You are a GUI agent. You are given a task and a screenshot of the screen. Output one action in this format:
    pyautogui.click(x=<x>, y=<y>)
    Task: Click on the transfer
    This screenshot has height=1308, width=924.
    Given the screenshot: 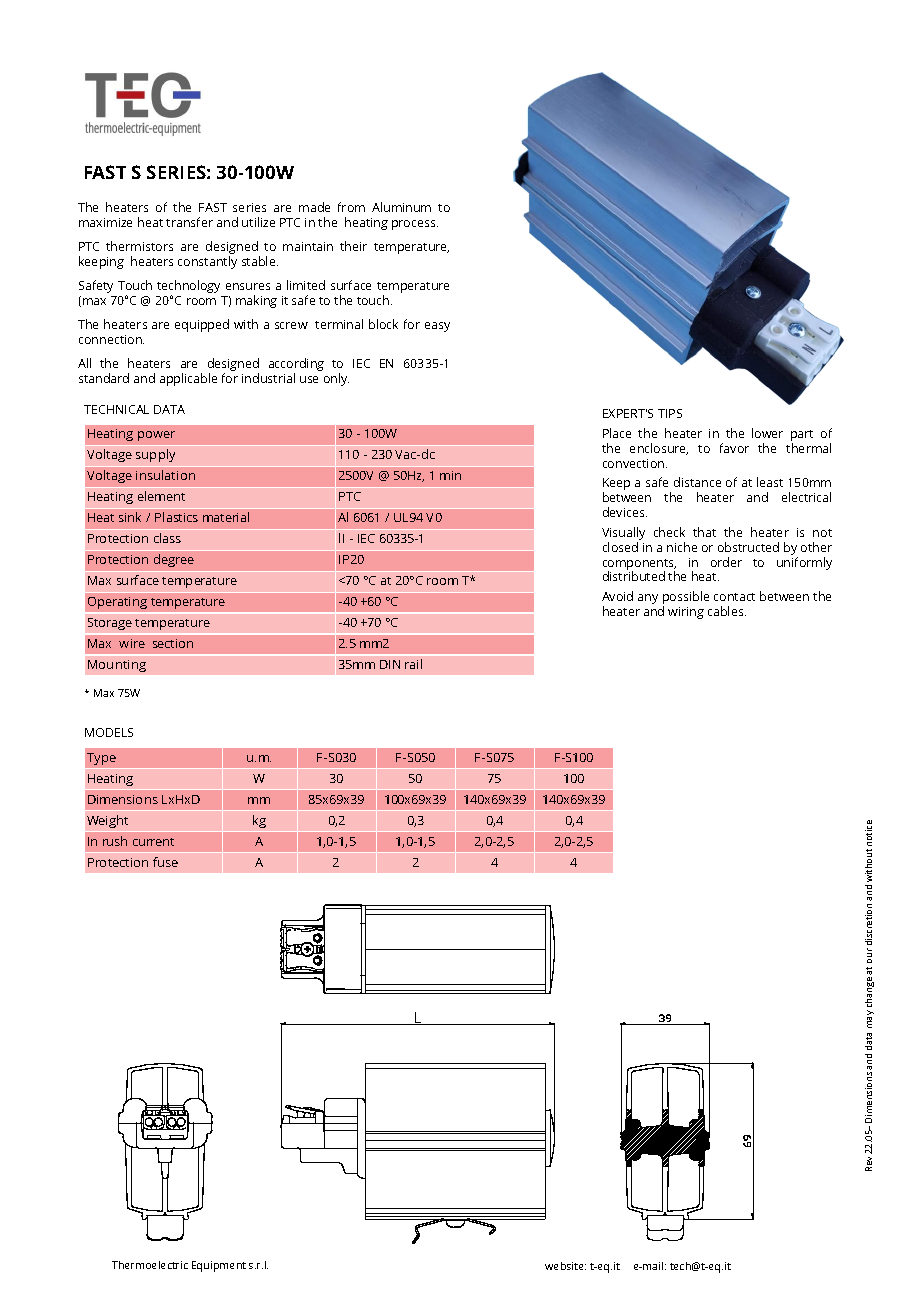 What is the action you would take?
    pyautogui.click(x=189, y=222)
